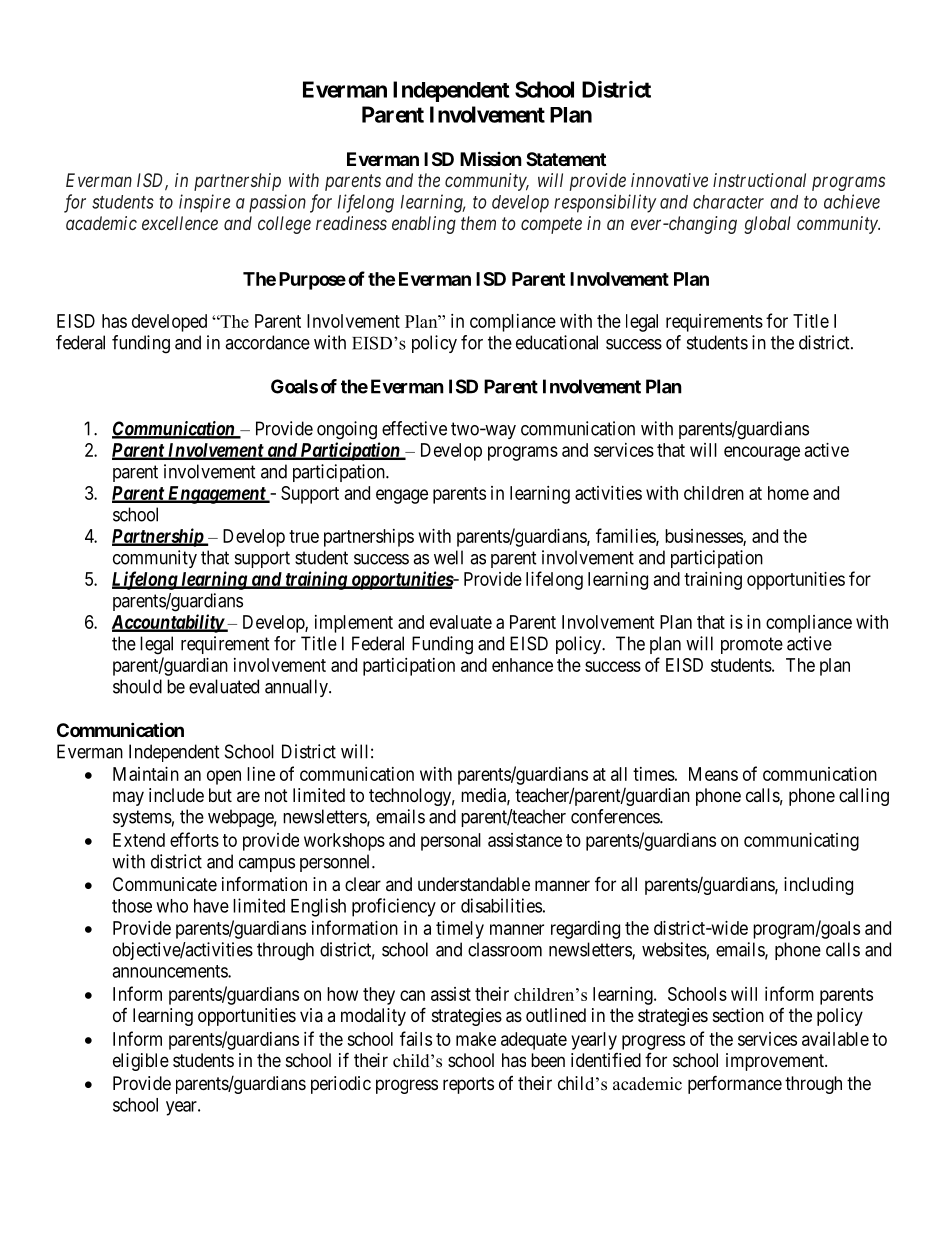 The image size is (952, 1233). What do you see at coordinates (204, 203) in the screenshot?
I see `inspire` at bounding box center [204, 203].
